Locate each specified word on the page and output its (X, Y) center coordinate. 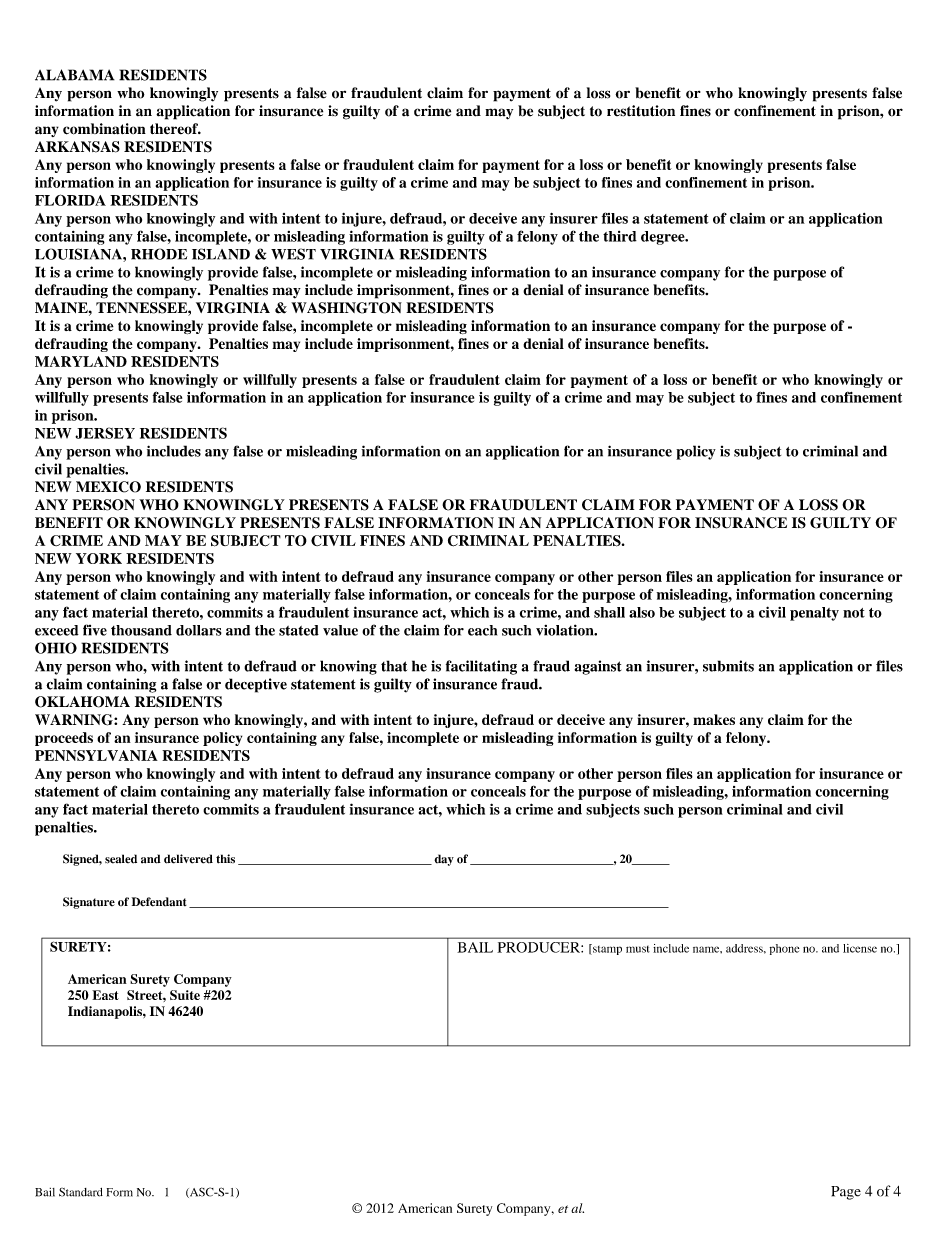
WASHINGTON (346, 308)
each (482, 630)
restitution (641, 111)
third (620, 236)
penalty (814, 614)
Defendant (159, 902)
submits (728, 666)
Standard (81, 1192)
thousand (141, 630)
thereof (175, 128)
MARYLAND (81, 361)
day (444, 860)
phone (784, 949)
